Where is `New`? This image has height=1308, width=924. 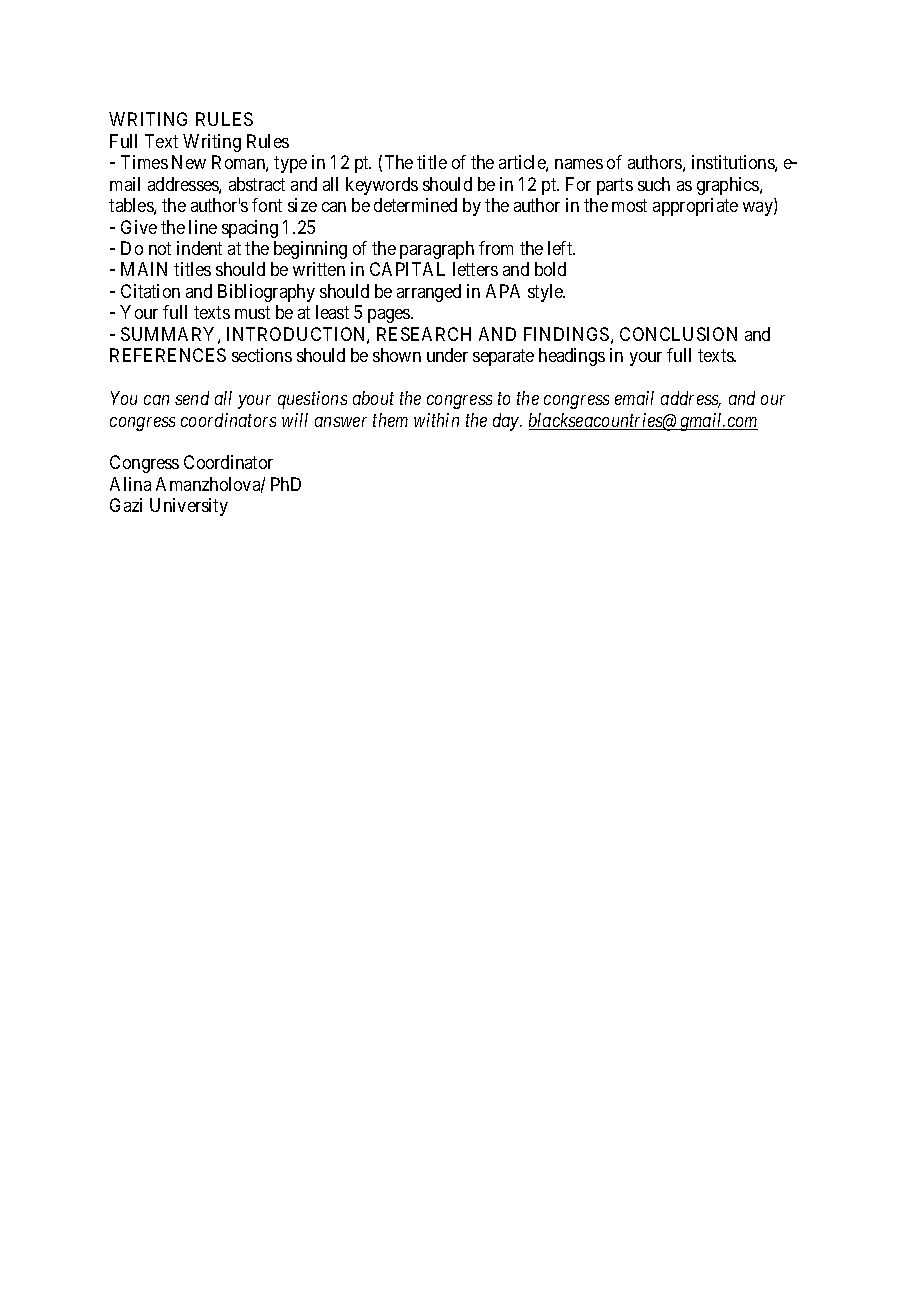 New is located at coordinates (189, 162).
